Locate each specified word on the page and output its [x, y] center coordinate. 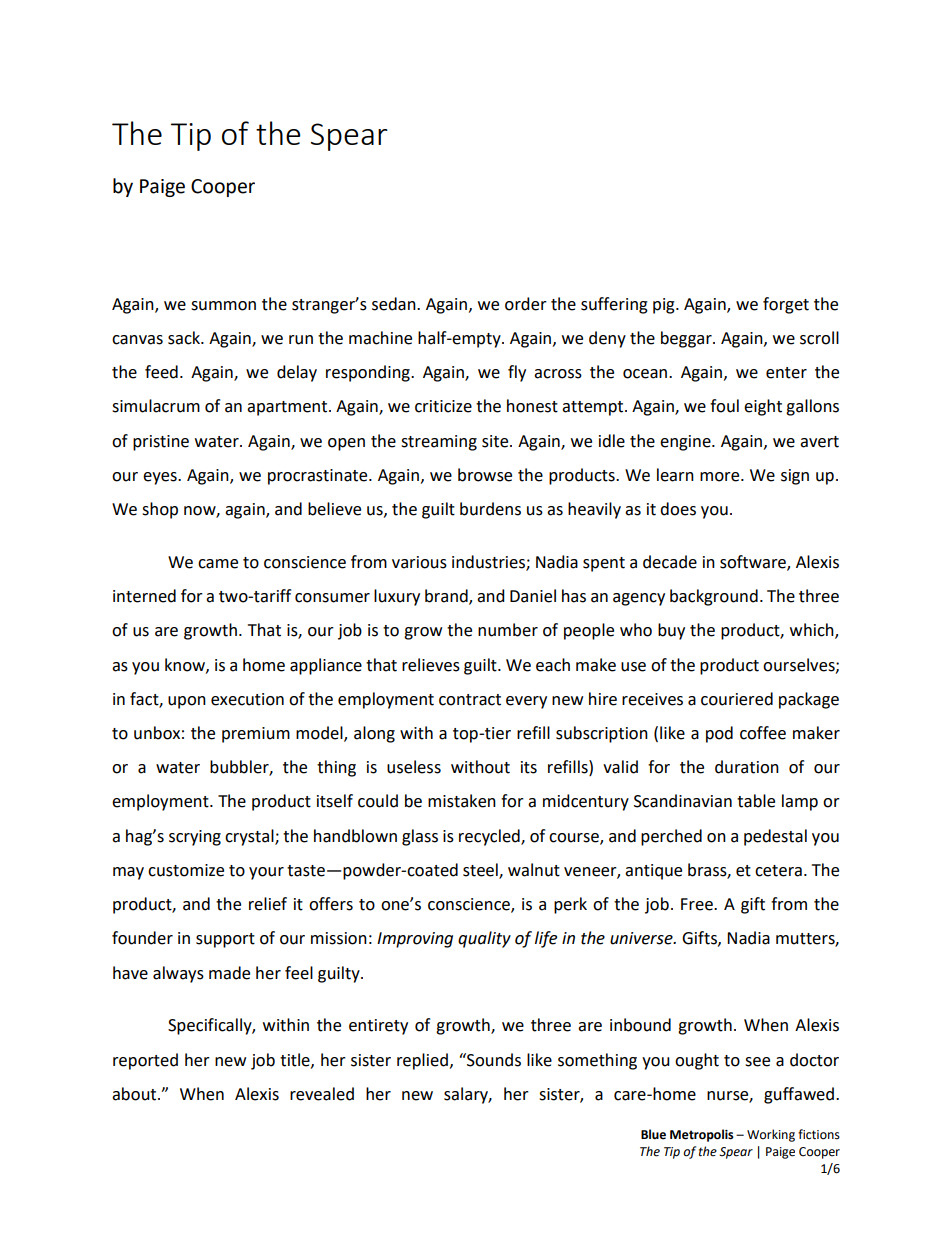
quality [484, 939]
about [135, 1094]
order [526, 304]
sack [185, 338]
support [225, 940]
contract [470, 700]
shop [160, 510]
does [678, 509]
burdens [490, 509]
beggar [687, 339]
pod [719, 734]
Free [698, 904]
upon [187, 702]
